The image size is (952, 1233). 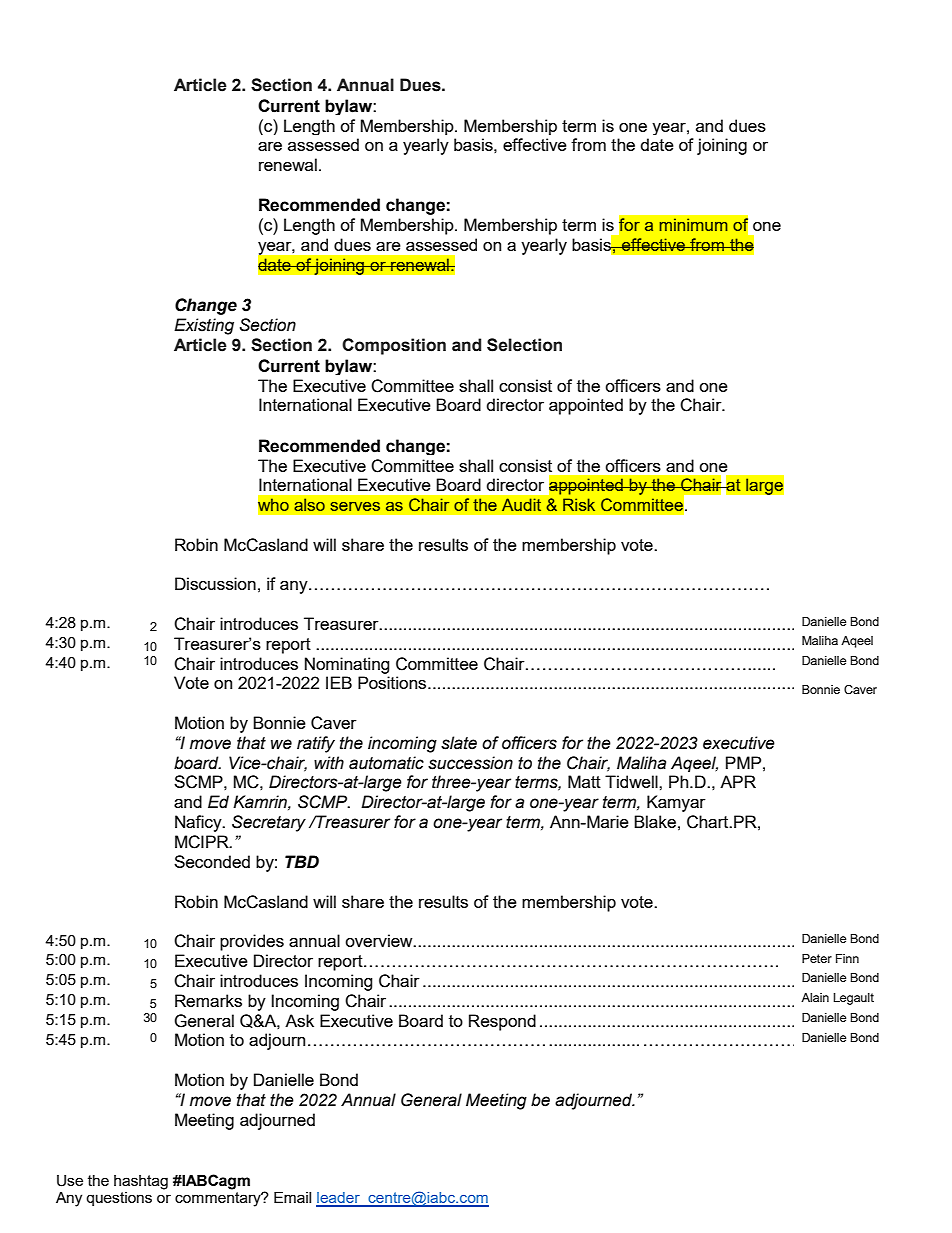 I want to click on Alain, so click(x=815, y=997).
